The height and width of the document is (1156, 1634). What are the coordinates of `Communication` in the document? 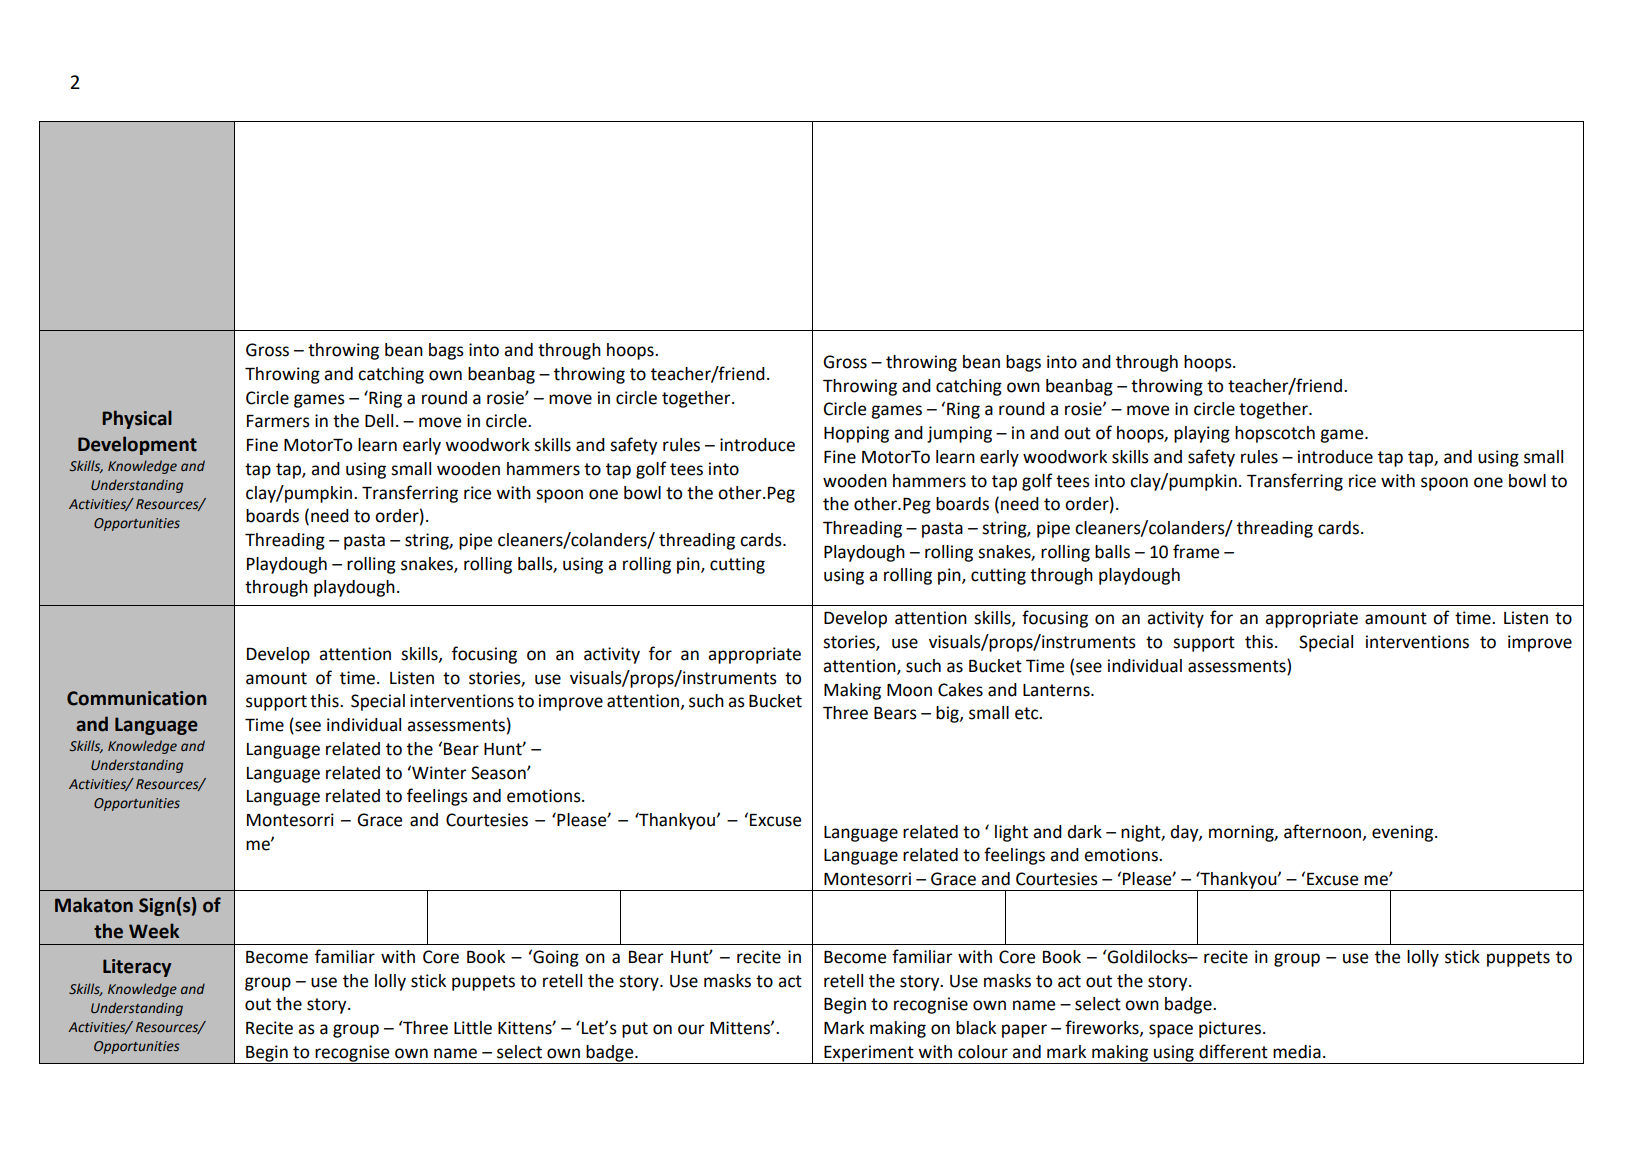 It's located at (137, 698).
